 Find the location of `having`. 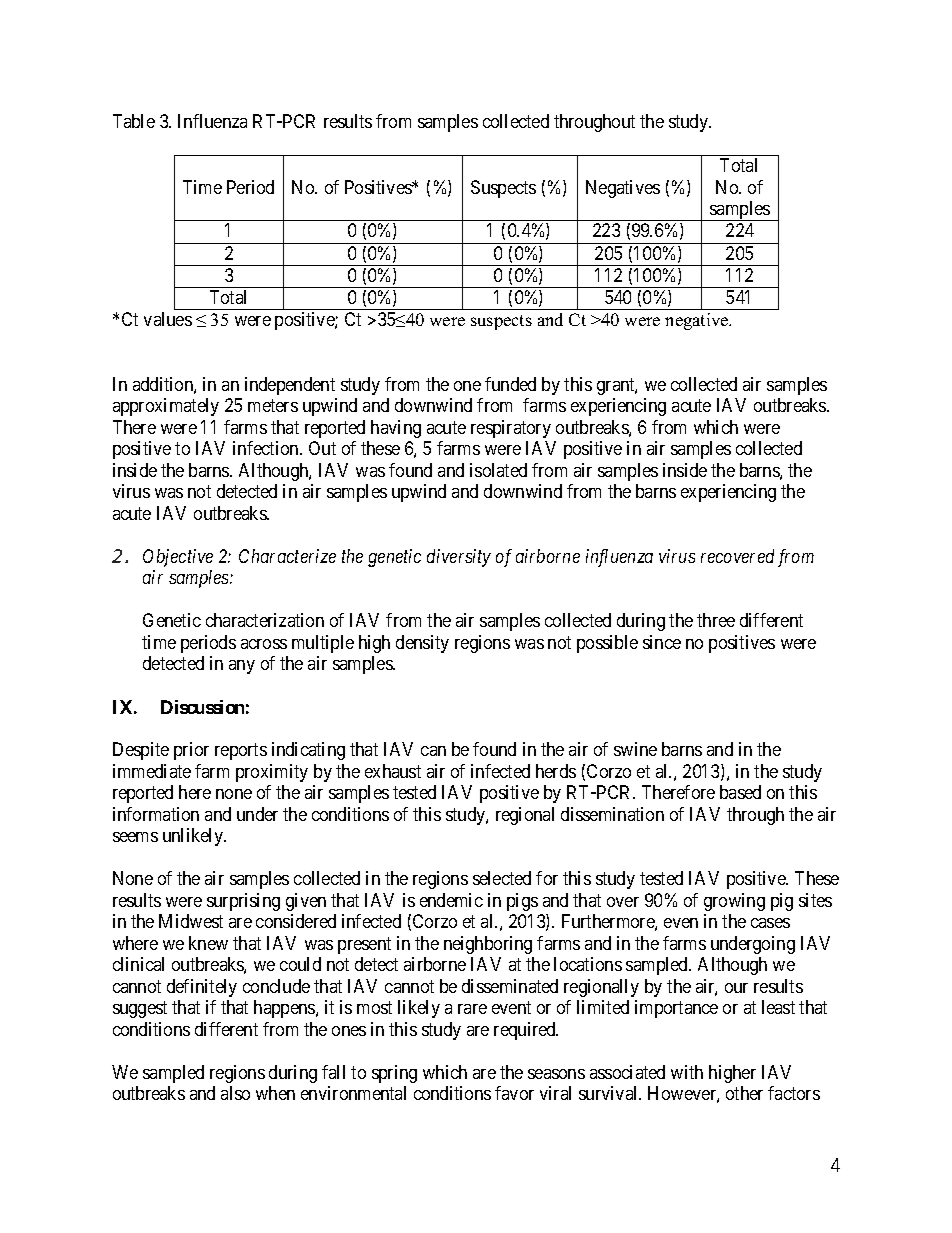

having is located at coordinates (396, 429).
